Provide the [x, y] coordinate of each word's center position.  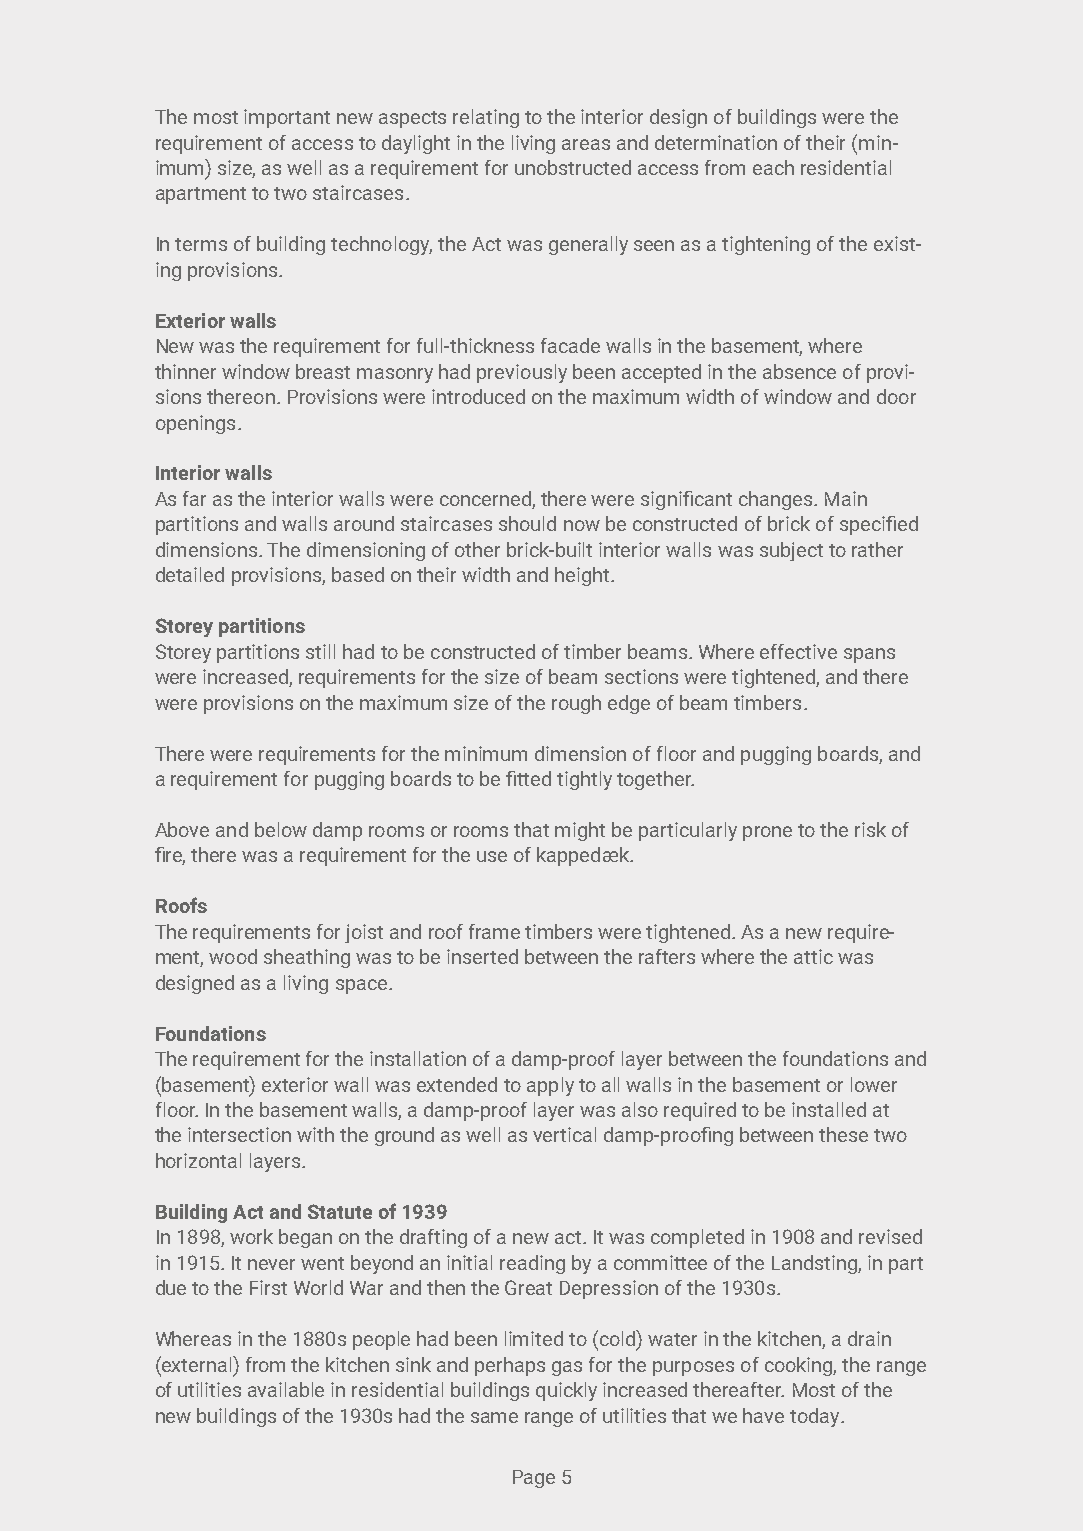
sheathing [307, 958]
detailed [190, 574]
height [583, 576]
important [287, 118]
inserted [482, 956]
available [286, 1389]
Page [534, 1479]
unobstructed [573, 167]
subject [791, 551]
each [773, 167]
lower [874, 1084]
